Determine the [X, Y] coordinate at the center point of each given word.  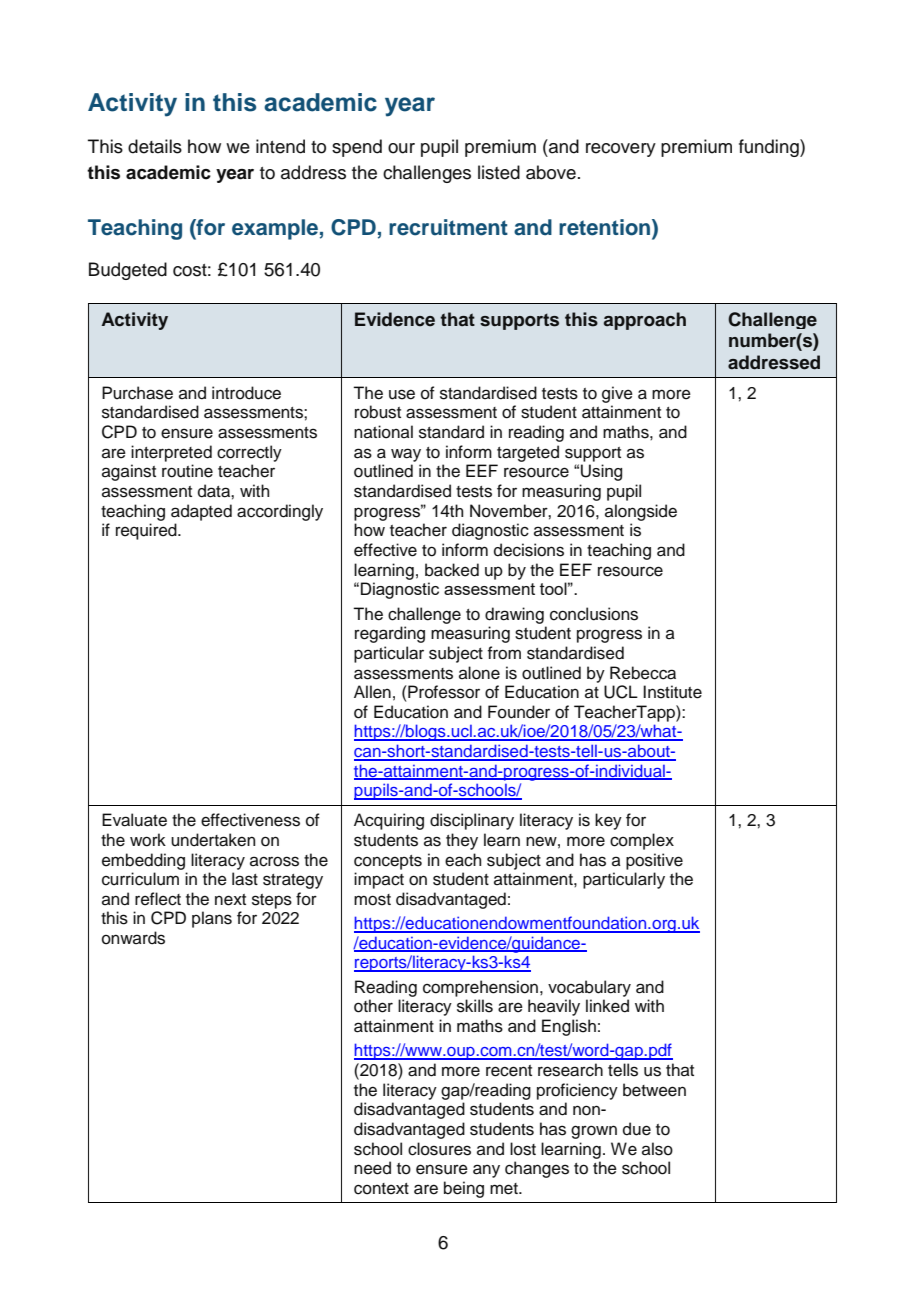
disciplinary [472, 821]
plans [212, 919]
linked [607, 1006]
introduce [246, 393]
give [617, 394]
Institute [672, 692]
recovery [621, 150]
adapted [201, 512]
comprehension [480, 988]
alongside [641, 512]
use [402, 394]
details [155, 146]
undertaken [213, 840]
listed [499, 172]
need [372, 1168]
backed [452, 570]
